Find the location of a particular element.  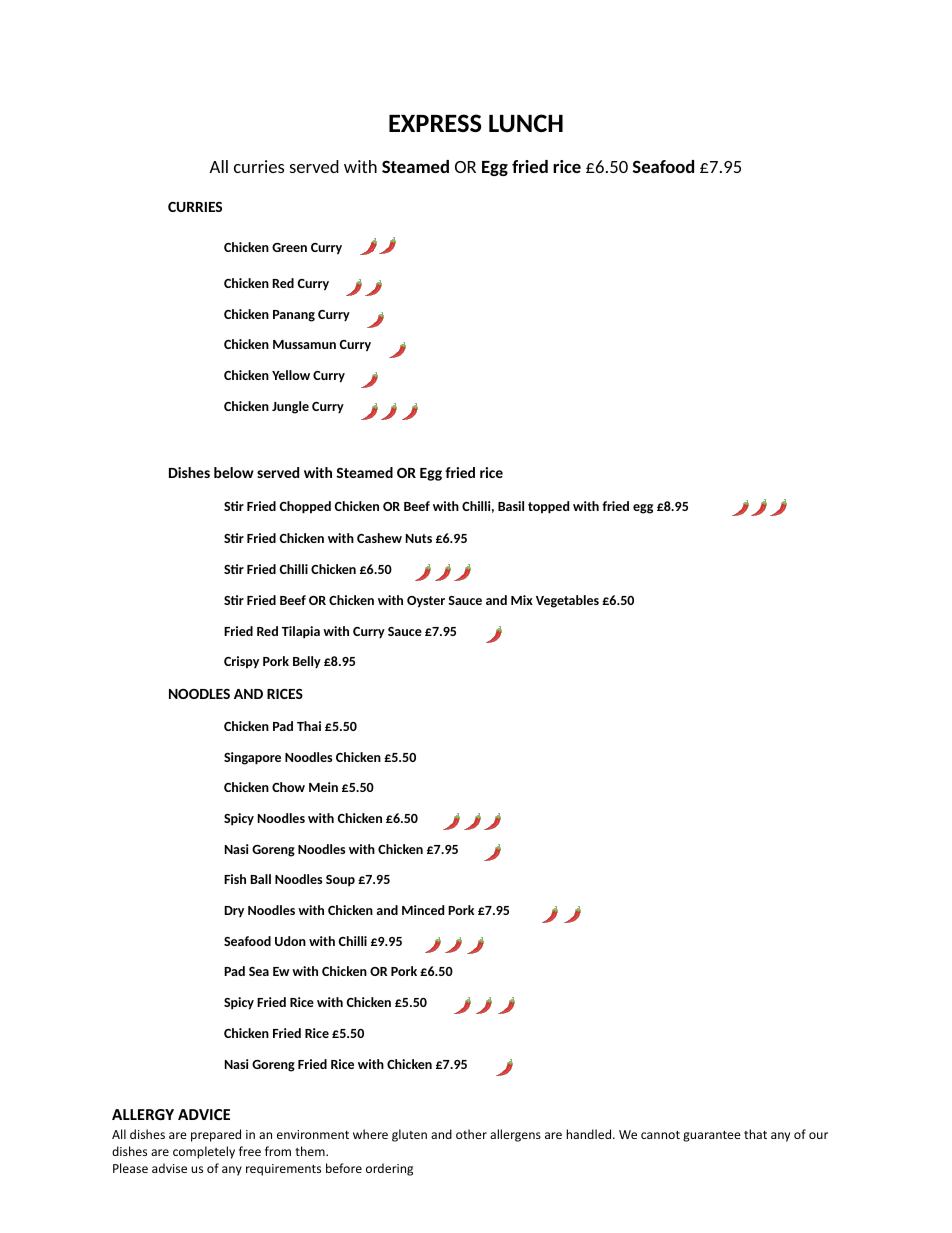

EXPRESS is located at coordinates (435, 123).
